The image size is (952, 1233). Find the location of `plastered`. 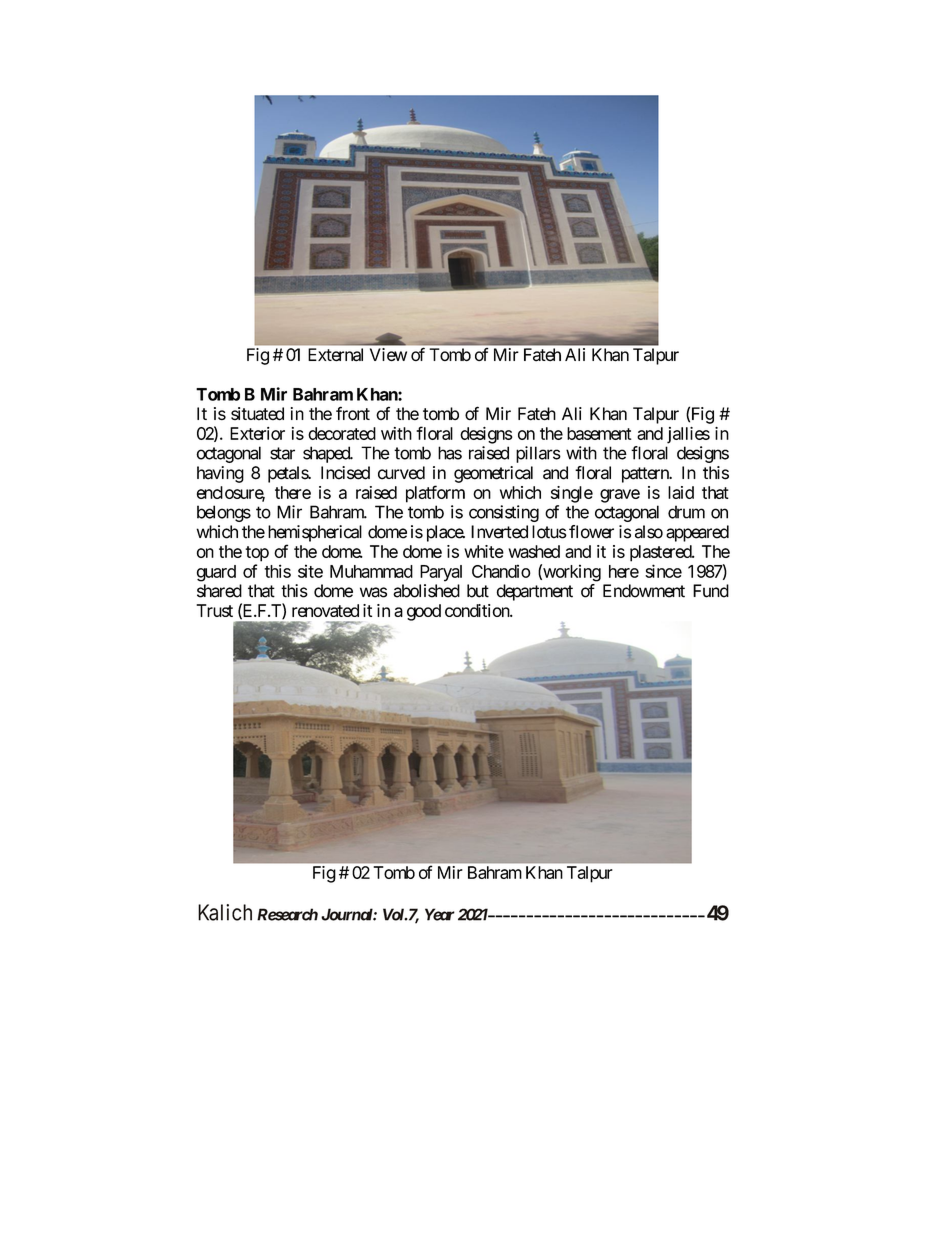

plastered is located at coordinates (661, 553).
